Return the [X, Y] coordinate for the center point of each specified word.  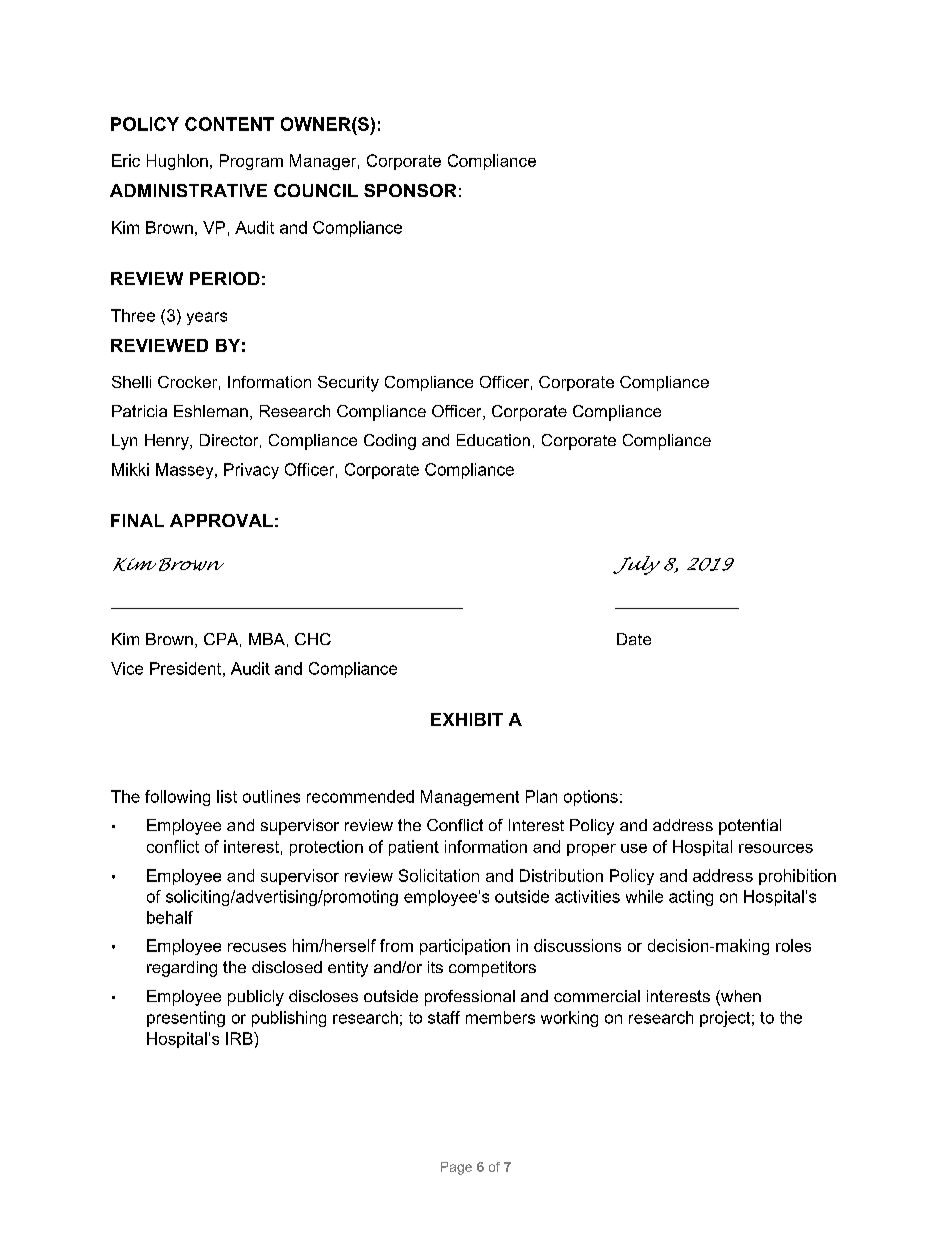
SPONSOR [410, 190]
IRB [240, 1038]
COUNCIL [316, 190]
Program [251, 162]
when [740, 997]
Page [456, 1168]
